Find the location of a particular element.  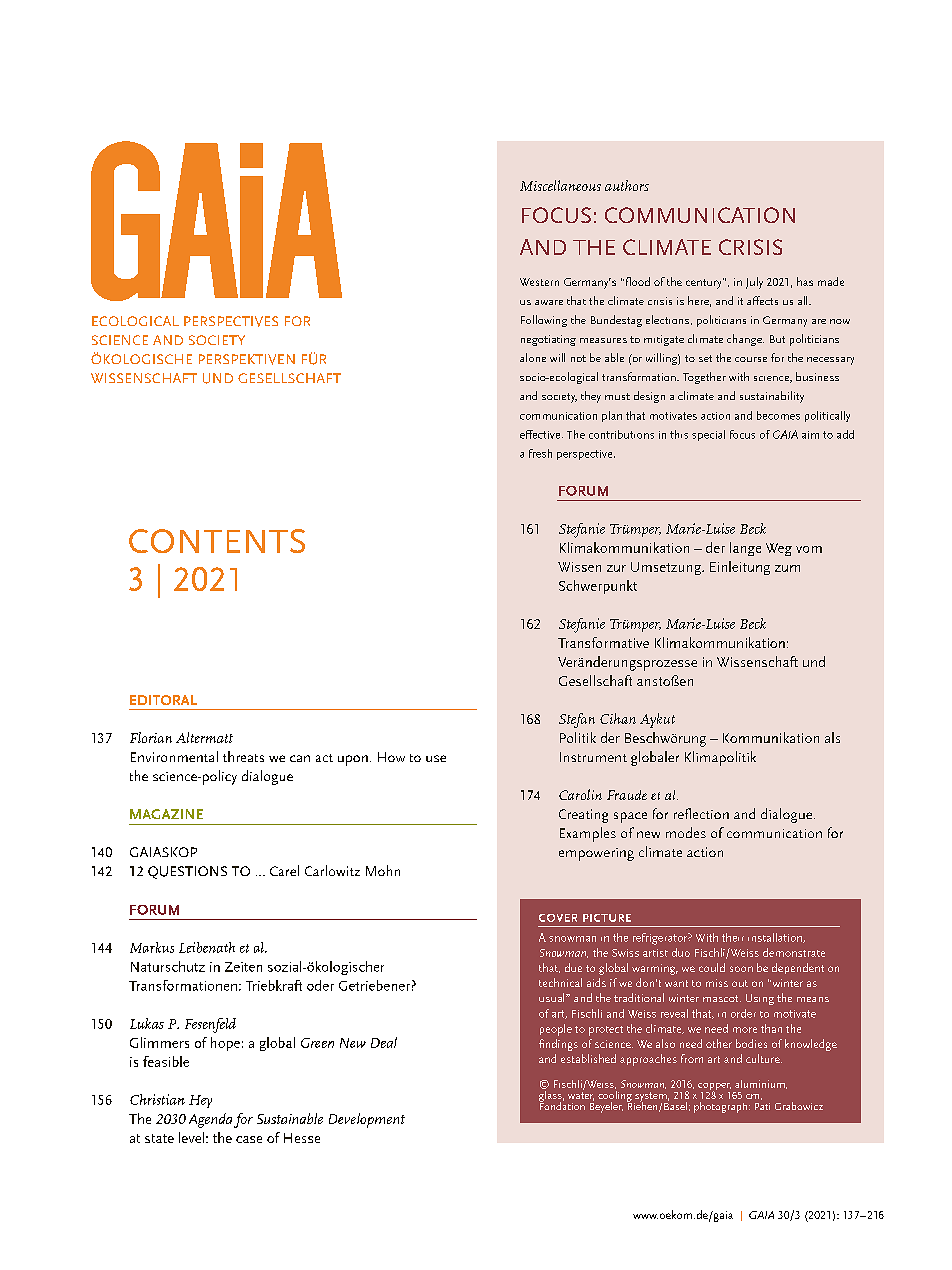

Western is located at coordinates (539, 282).
